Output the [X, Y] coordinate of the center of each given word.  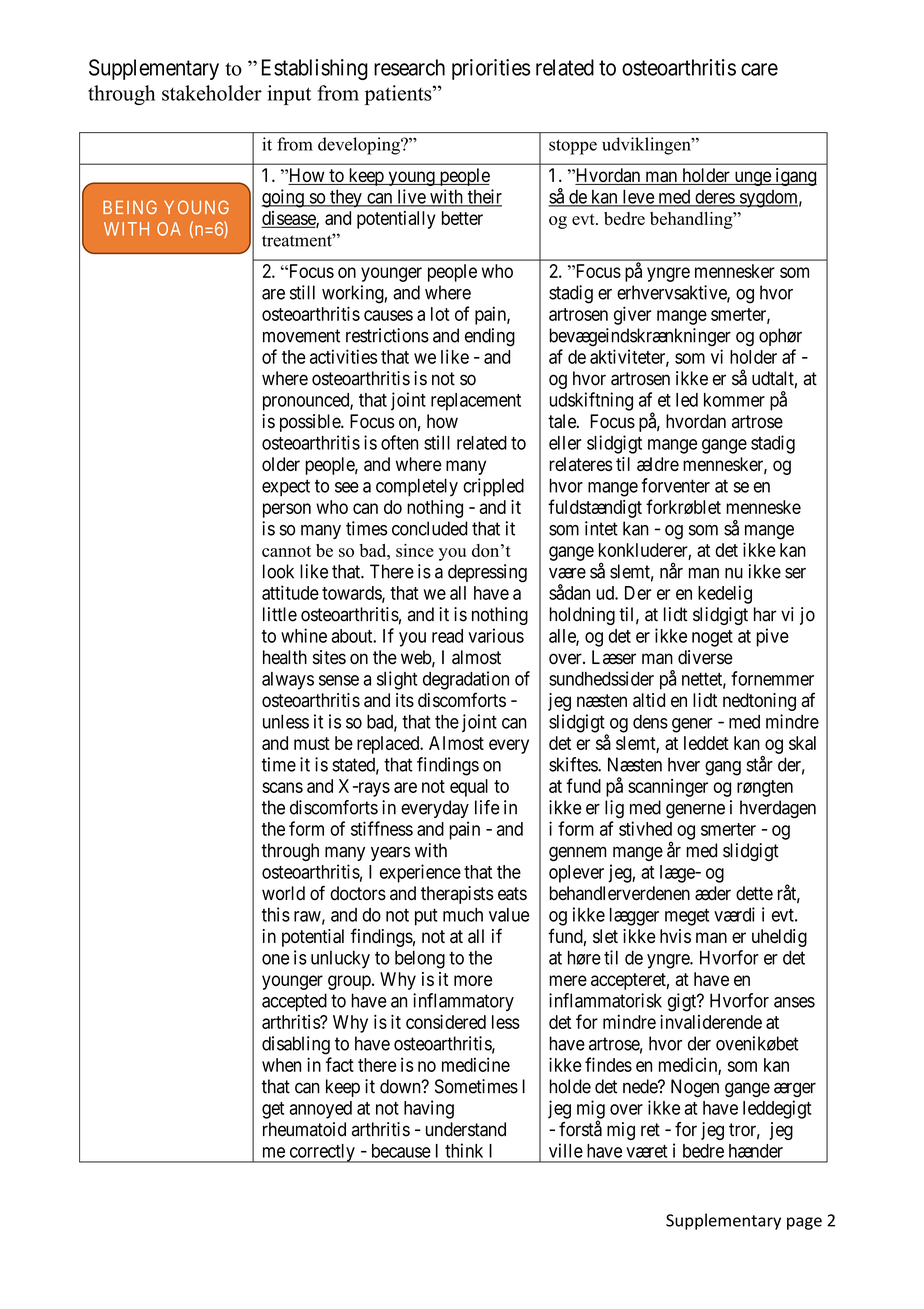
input [289, 95]
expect [286, 488]
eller [565, 443]
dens [650, 721]
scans [282, 787]
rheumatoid [304, 1129]
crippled [493, 487]
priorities [491, 69]
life [487, 807]
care [759, 69]
